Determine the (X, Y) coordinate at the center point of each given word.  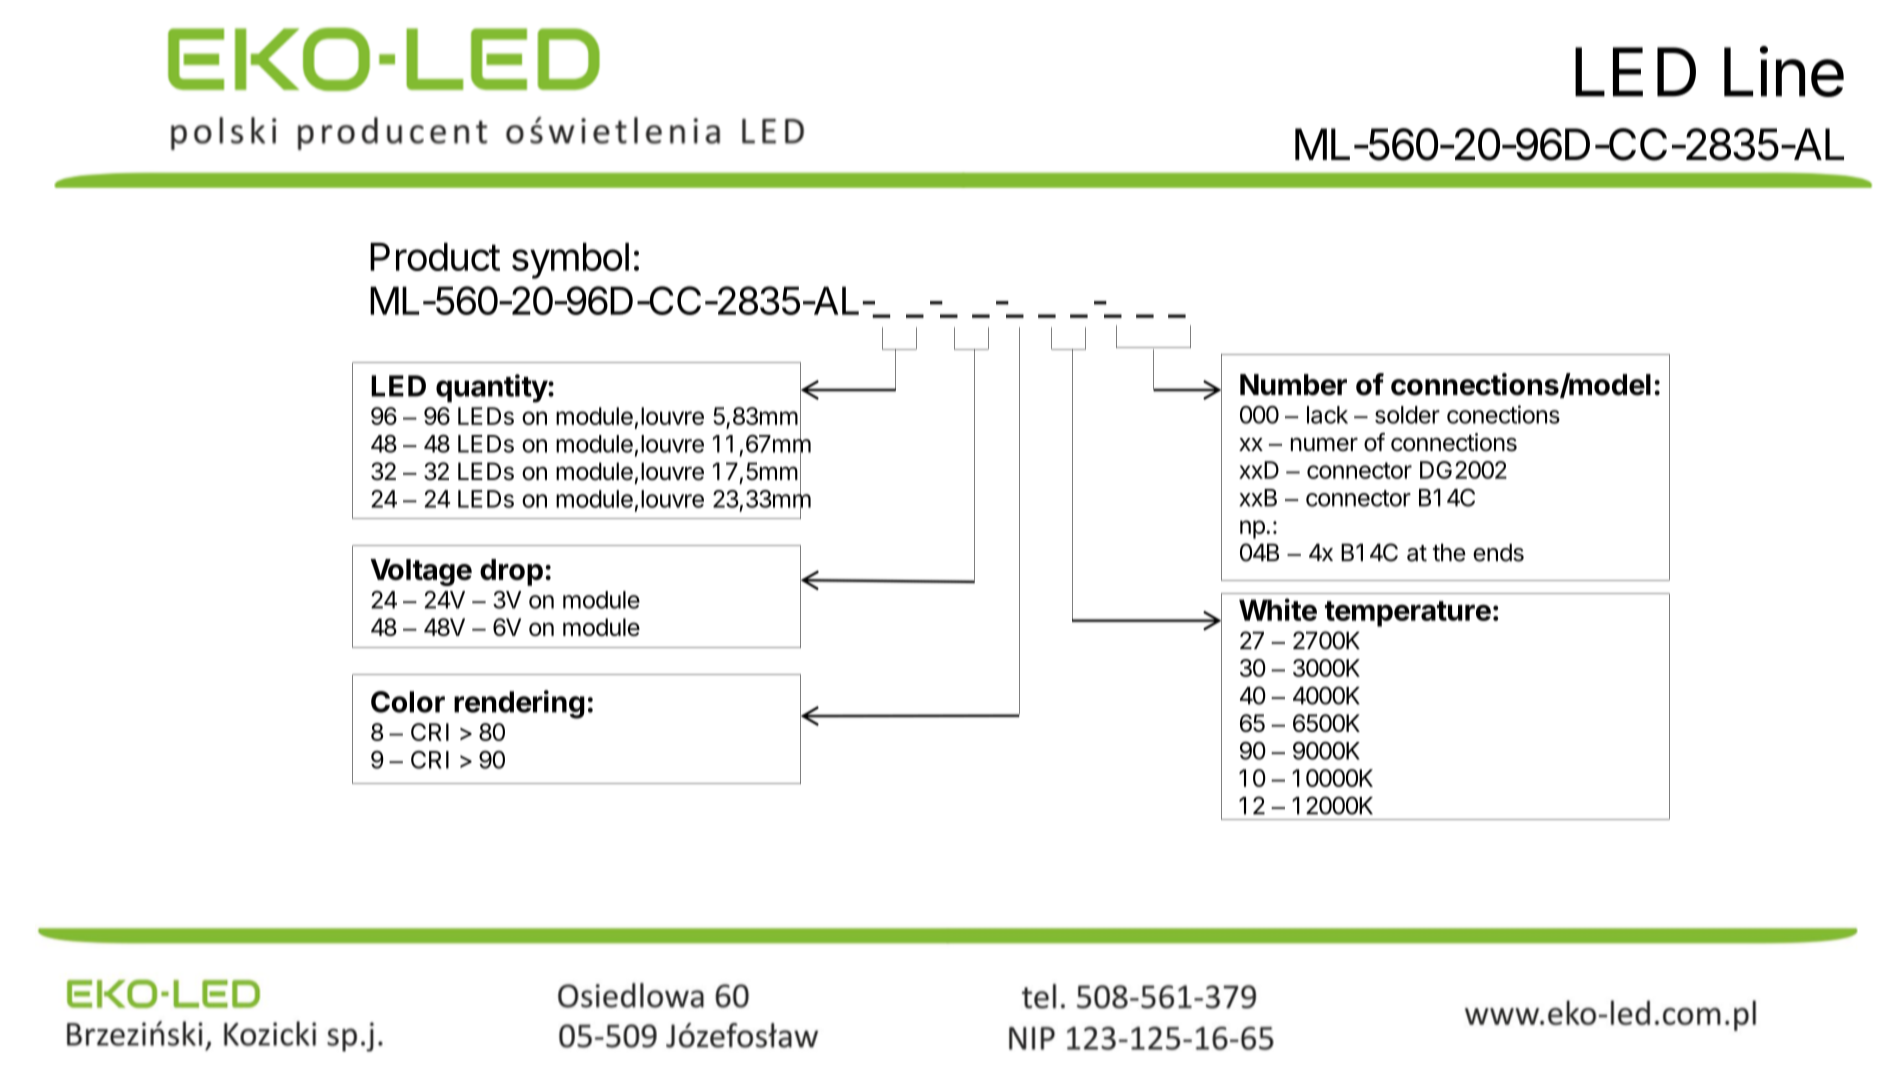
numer (1324, 444)
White (1278, 609)
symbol (570, 261)
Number (1293, 385)
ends (1498, 552)
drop (511, 572)
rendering (519, 704)
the (1449, 552)
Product (435, 257)
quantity (492, 388)
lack (1327, 415)
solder (1407, 415)
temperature (1408, 614)
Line (1784, 71)
